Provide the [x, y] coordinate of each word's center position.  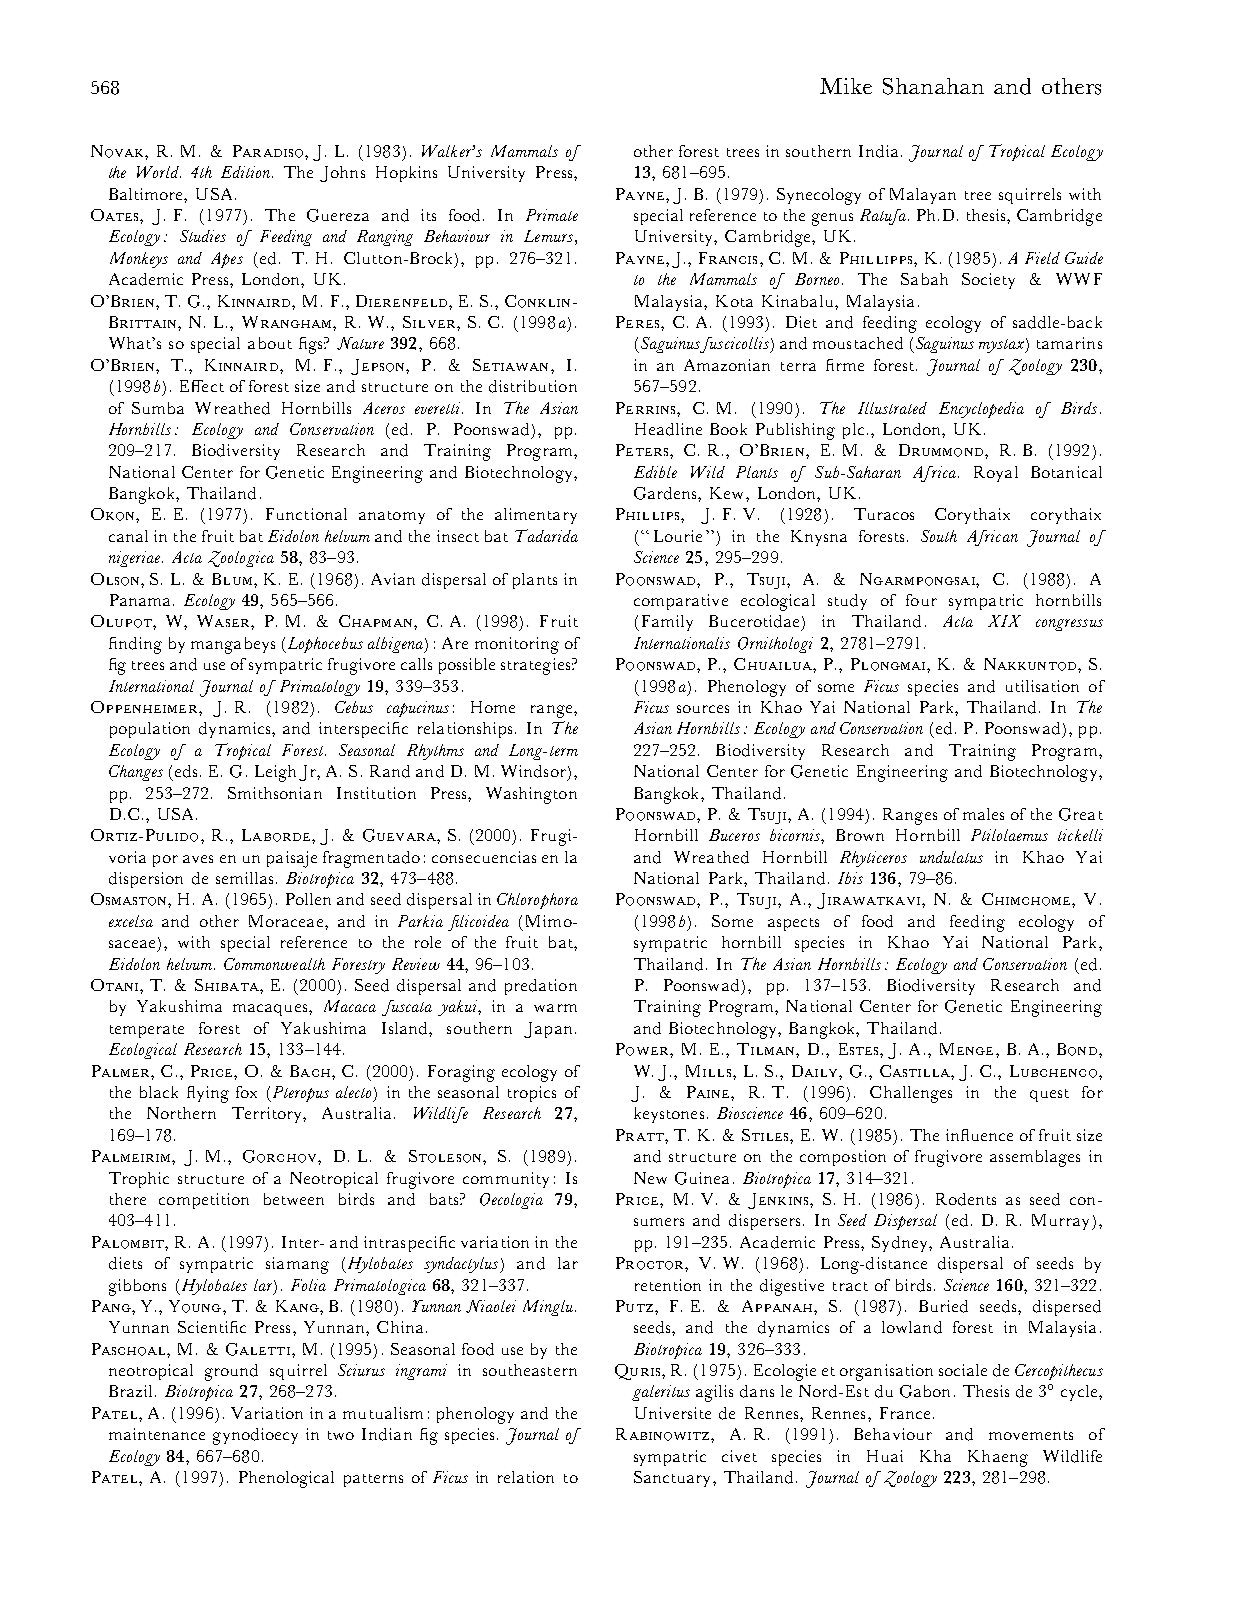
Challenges [911, 1094]
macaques [271, 1010]
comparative [681, 602]
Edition [247, 172]
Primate [552, 215]
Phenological [286, 1479]
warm [555, 1008]
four [921, 600]
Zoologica [241, 559]
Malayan [923, 196]
